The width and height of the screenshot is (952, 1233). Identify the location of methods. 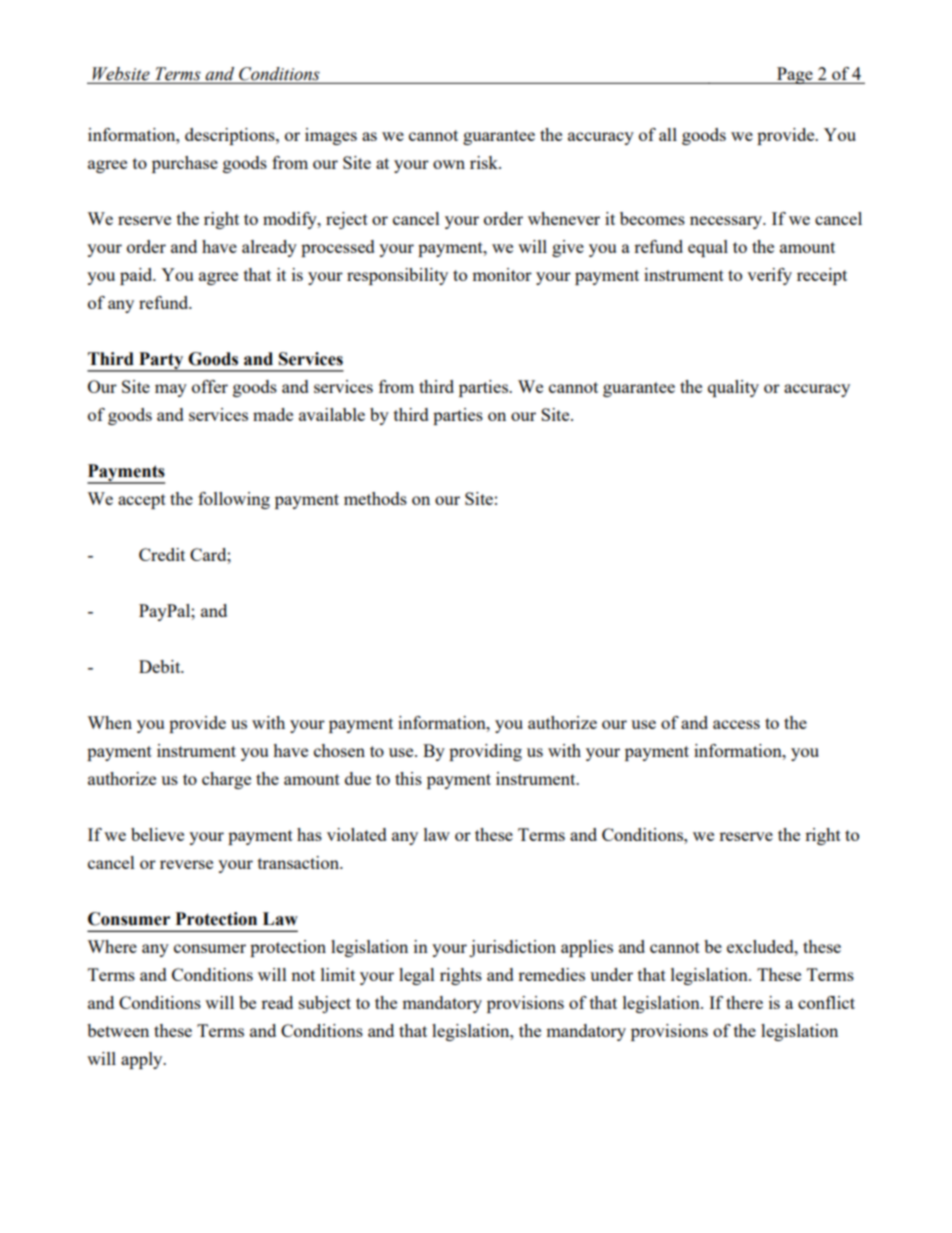
(375, 498).
